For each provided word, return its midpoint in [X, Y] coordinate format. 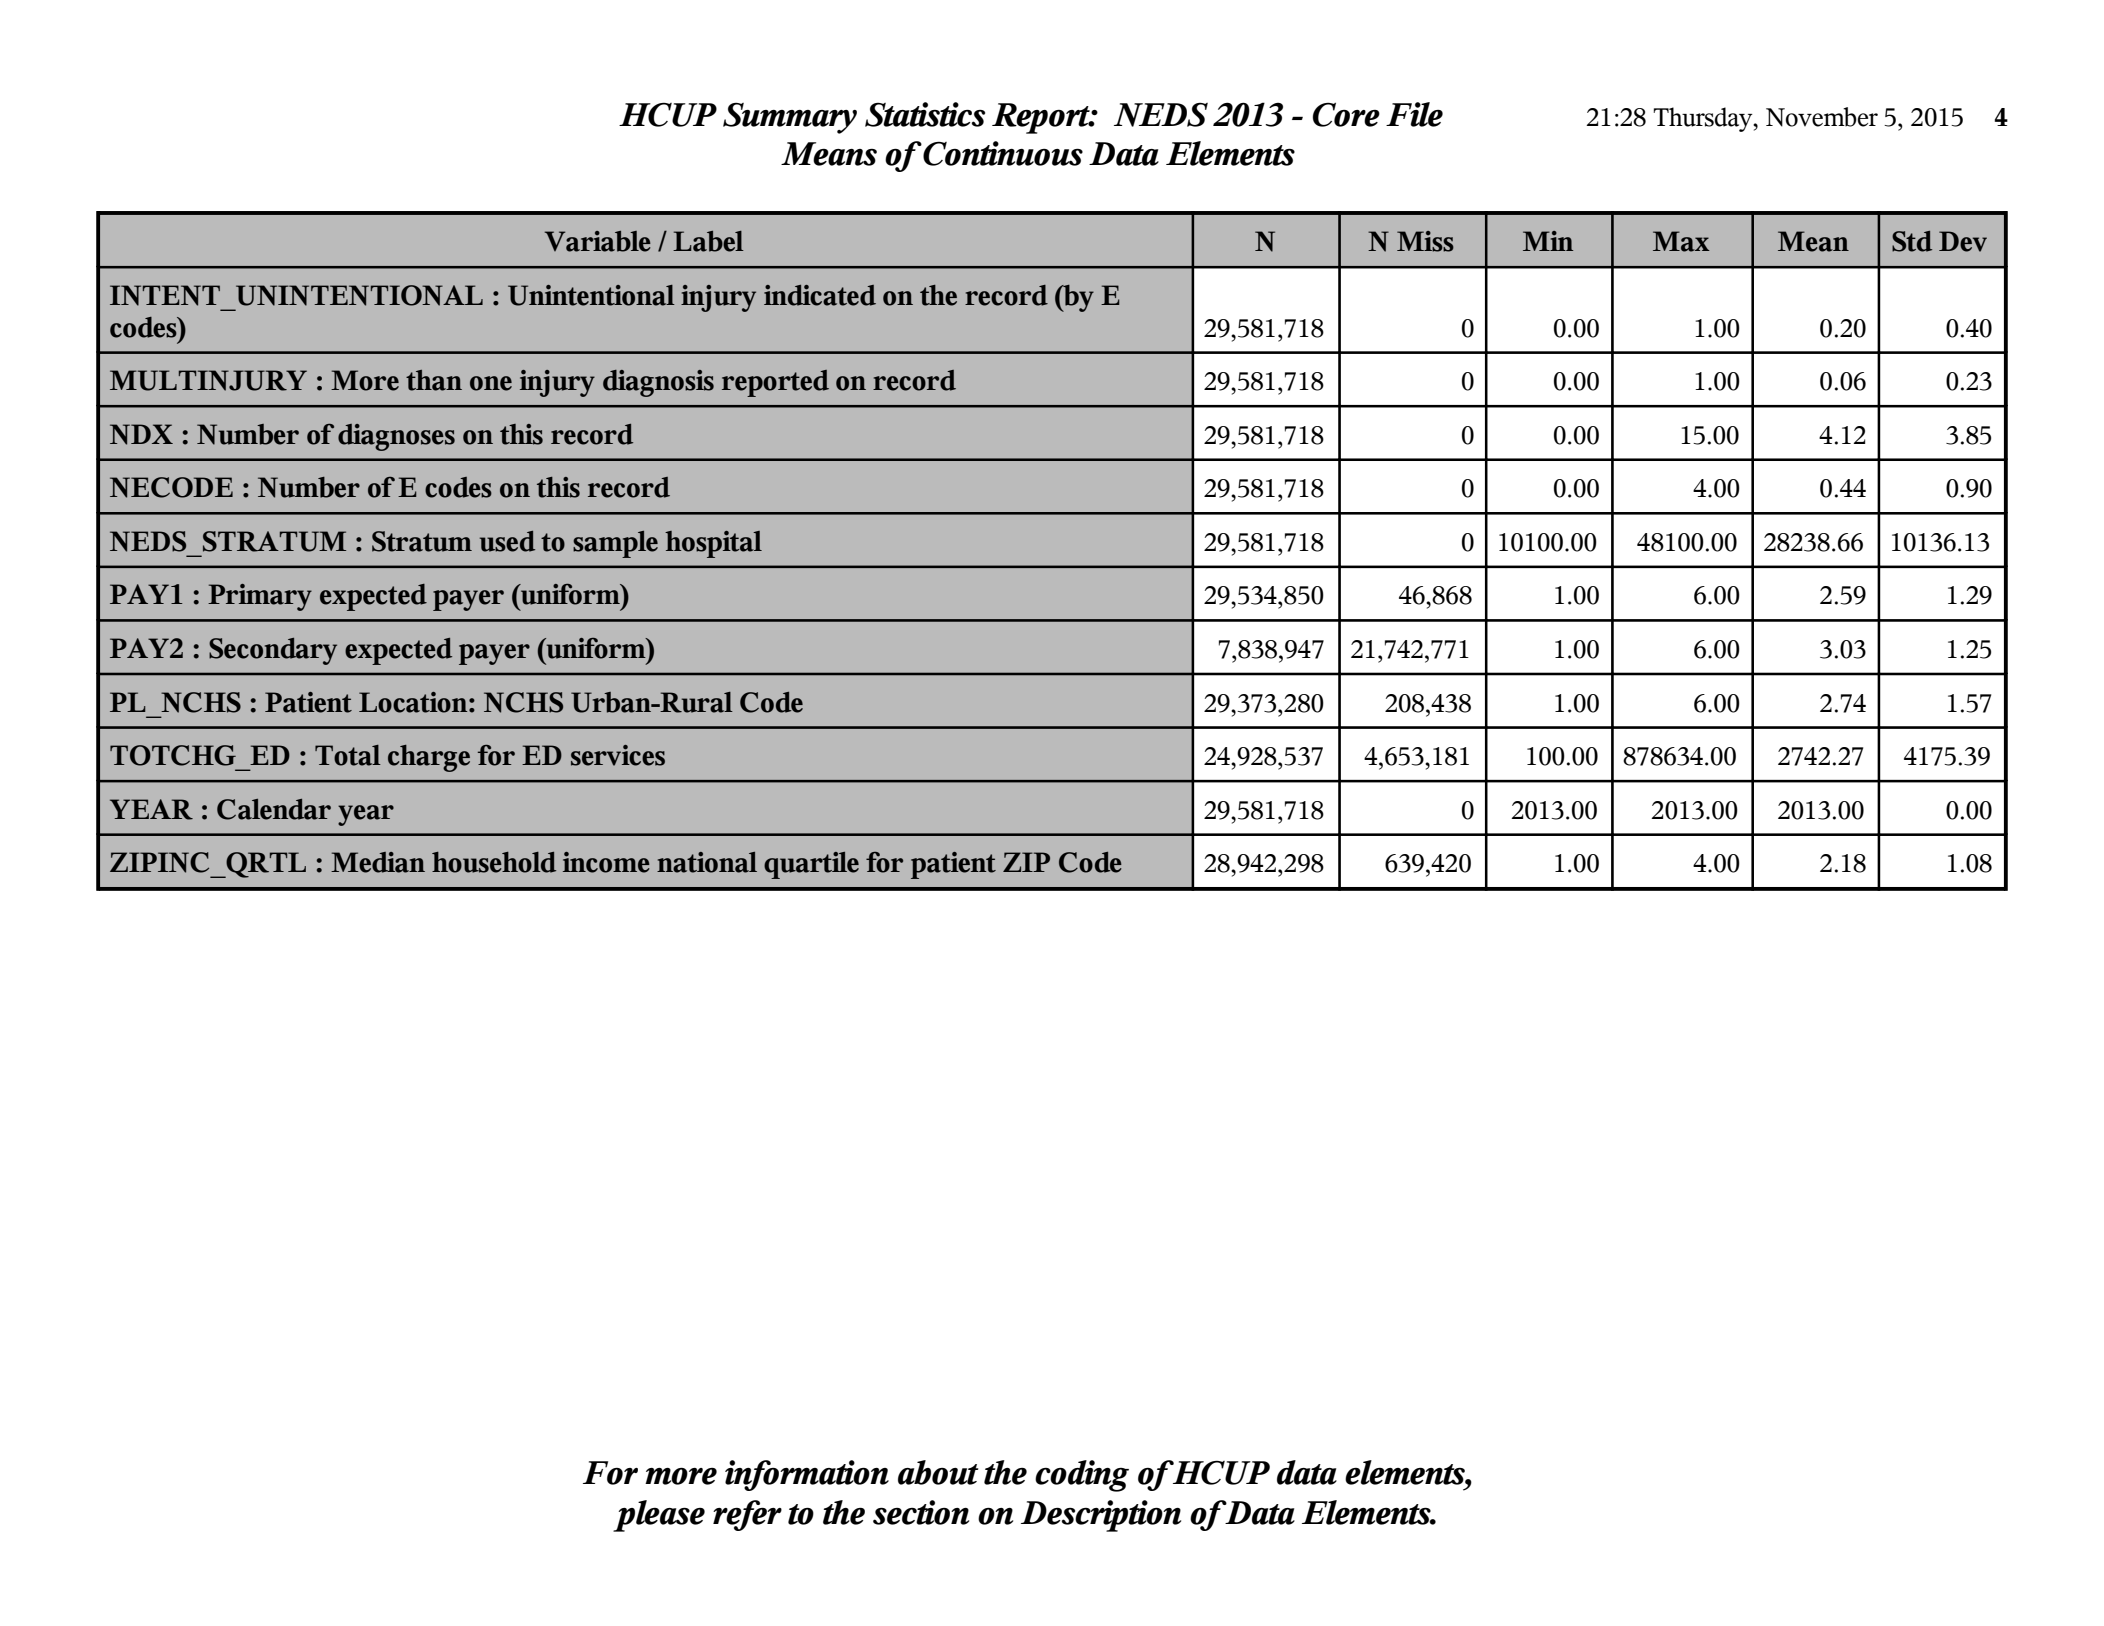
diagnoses [396, 437]
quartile [811, 865]
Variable [598, 241]
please [659, 1516]
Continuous [1002, 153]
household [494, 862]
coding [1082, 1476]
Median [378, 862]
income [606, 862]
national [707, 862]
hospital [713, 544]
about [938, 1472]
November [1822, 117]
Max [1681, 241]
